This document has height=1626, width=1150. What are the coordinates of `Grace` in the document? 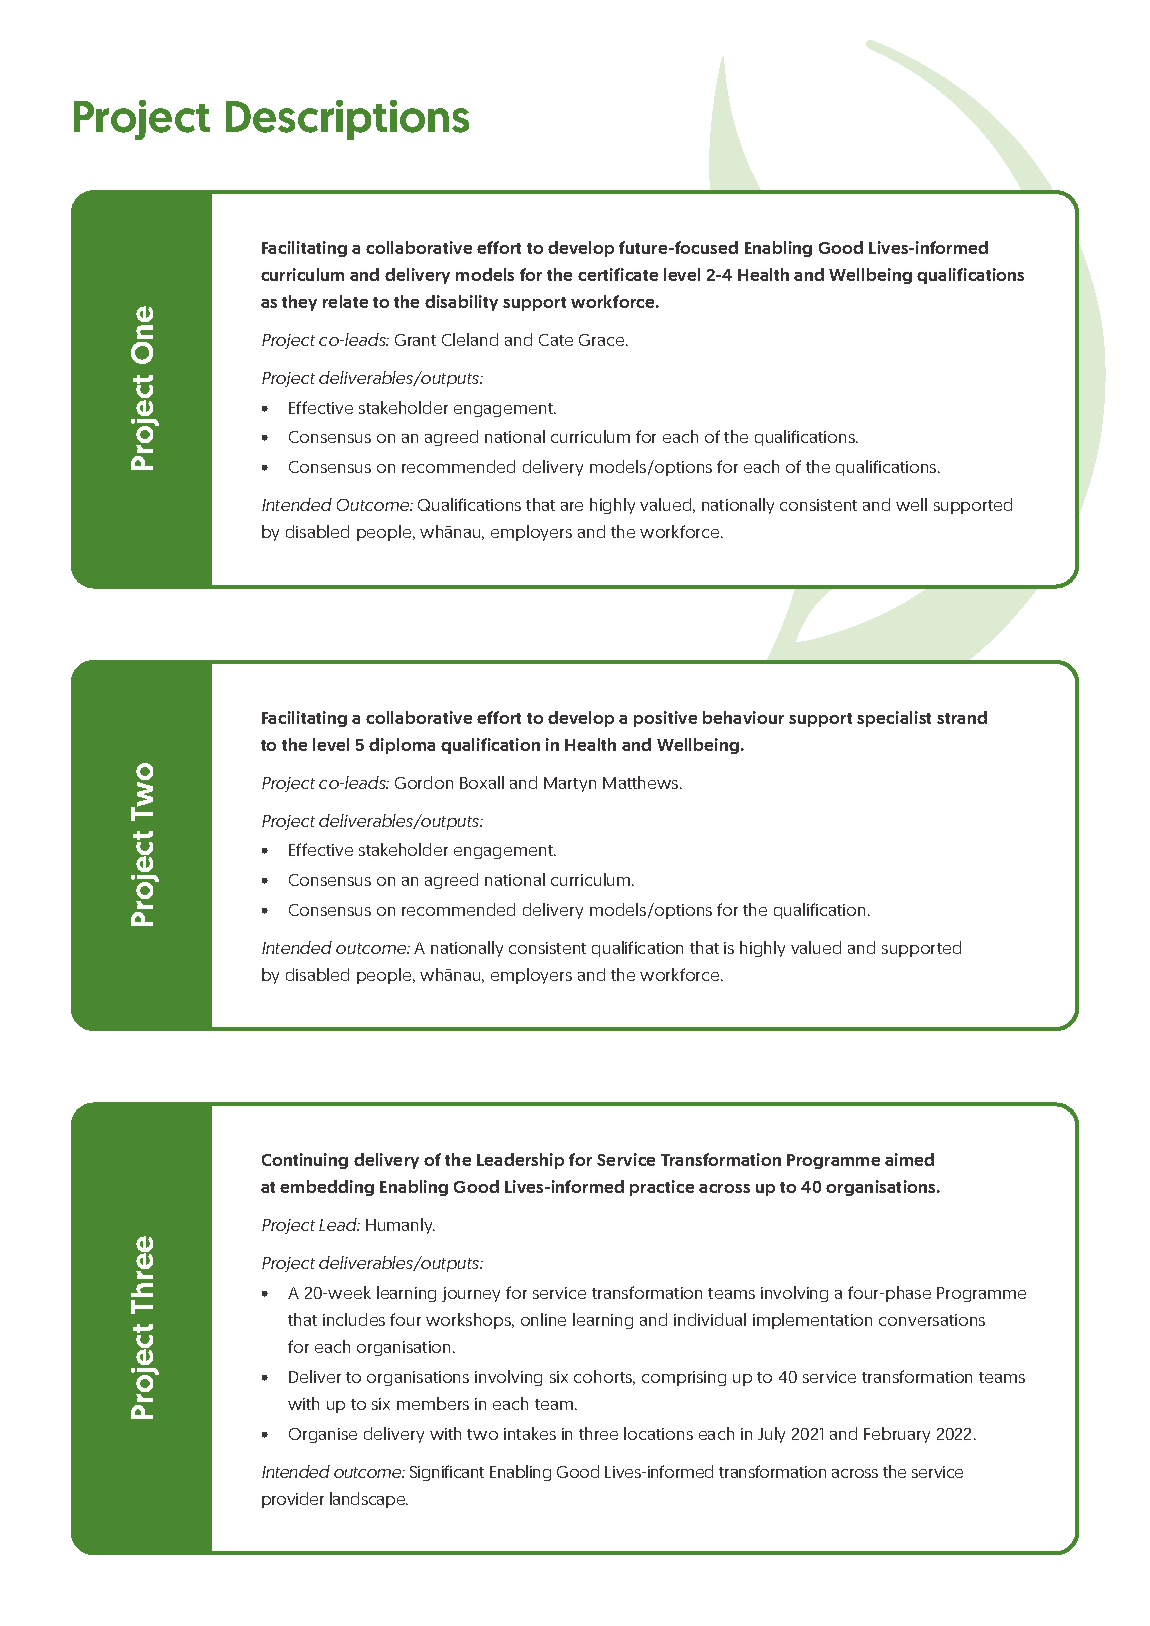 It's located at (603, 340).
